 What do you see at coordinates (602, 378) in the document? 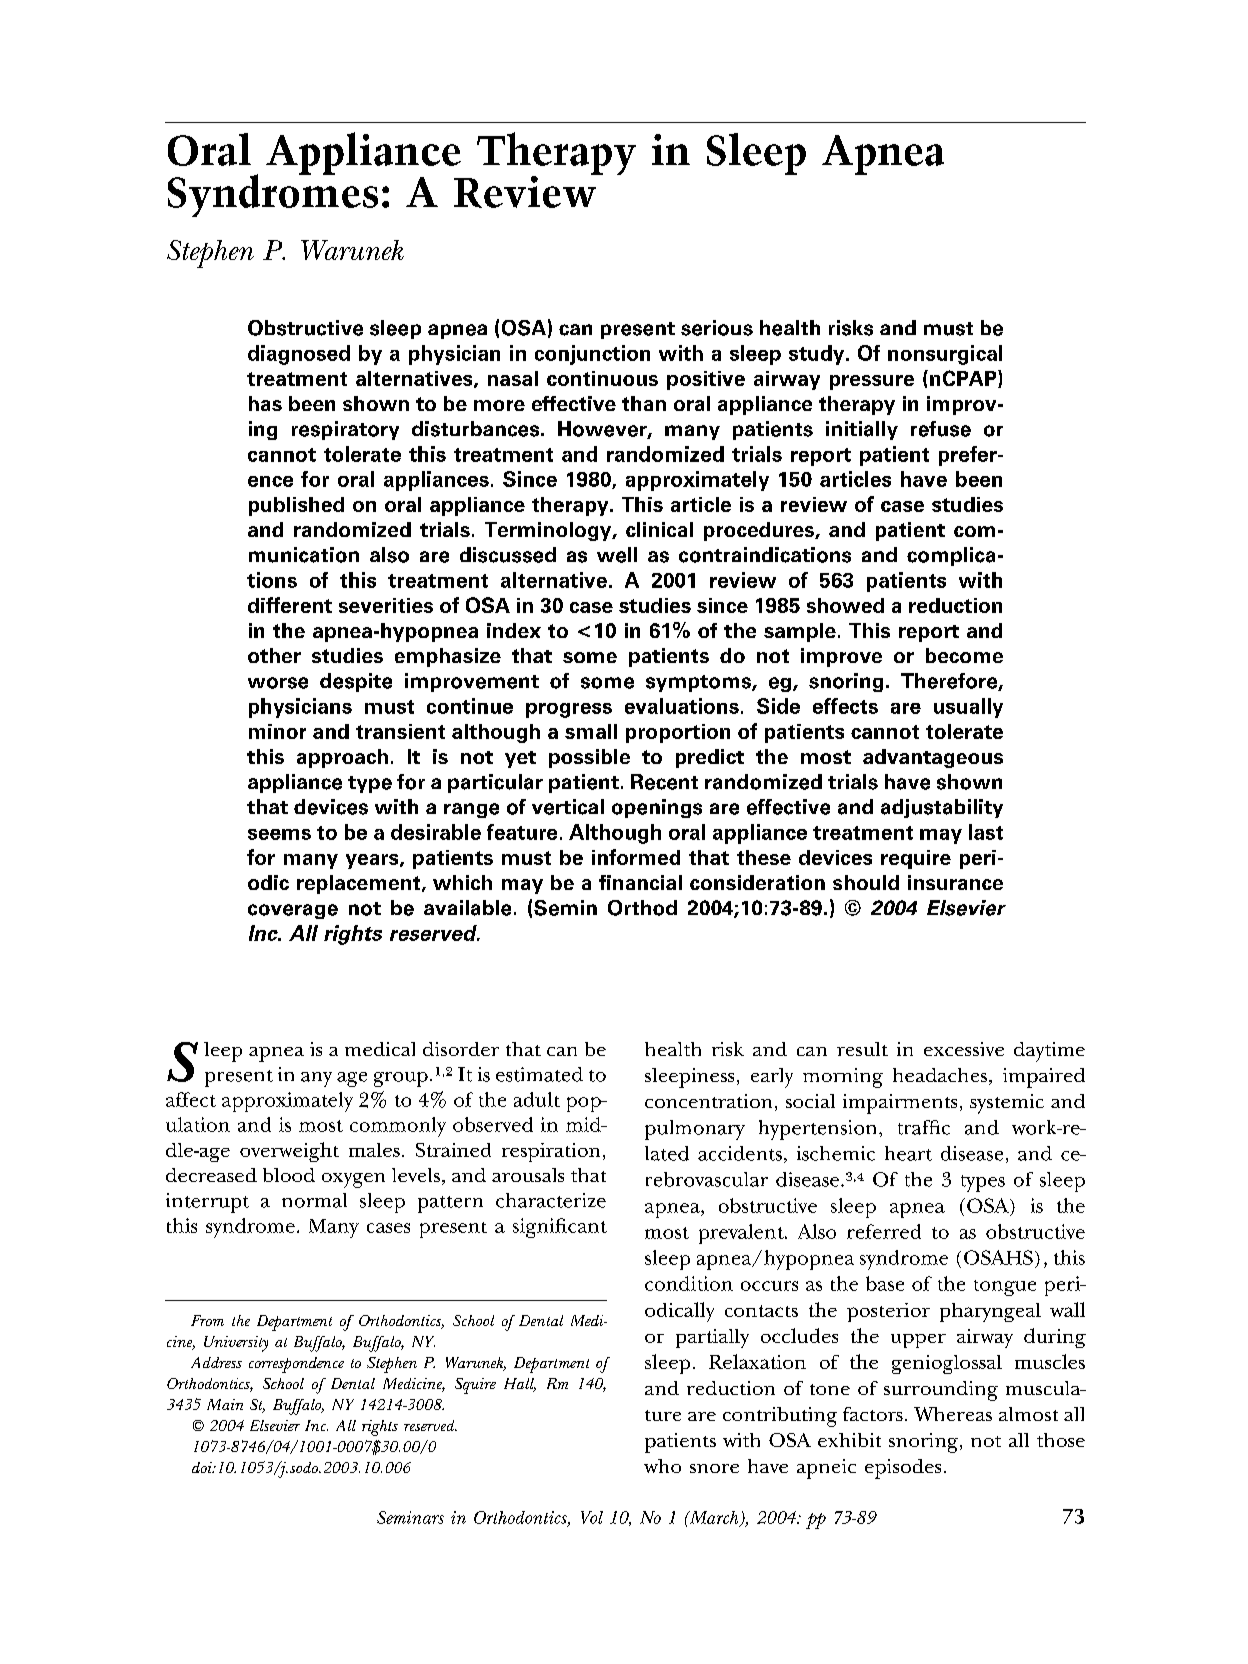
I see `continuous` at bounding box center [602, 378].
